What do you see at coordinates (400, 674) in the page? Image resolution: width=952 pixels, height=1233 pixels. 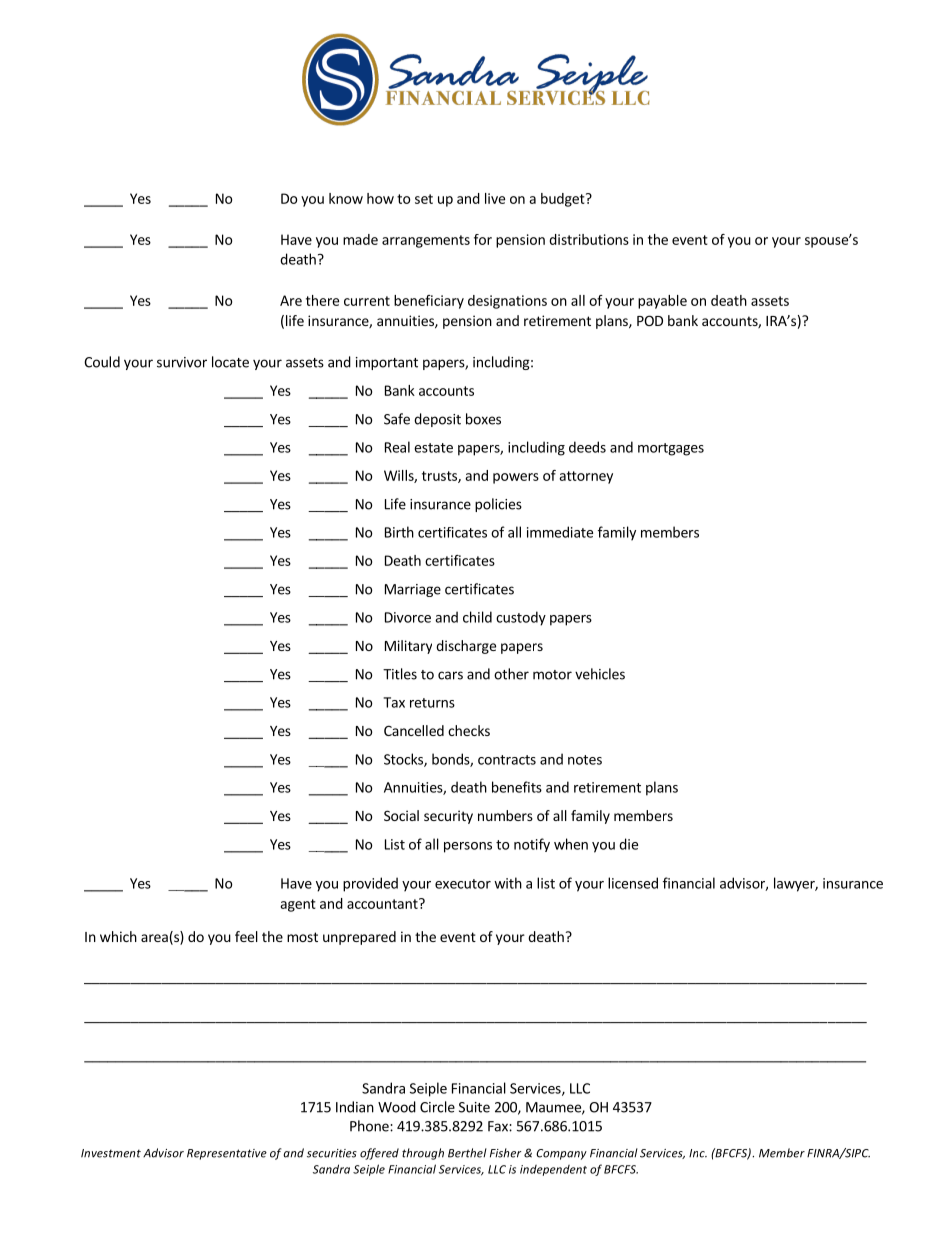 I see `Titles` at bounding box center [400, 674].
